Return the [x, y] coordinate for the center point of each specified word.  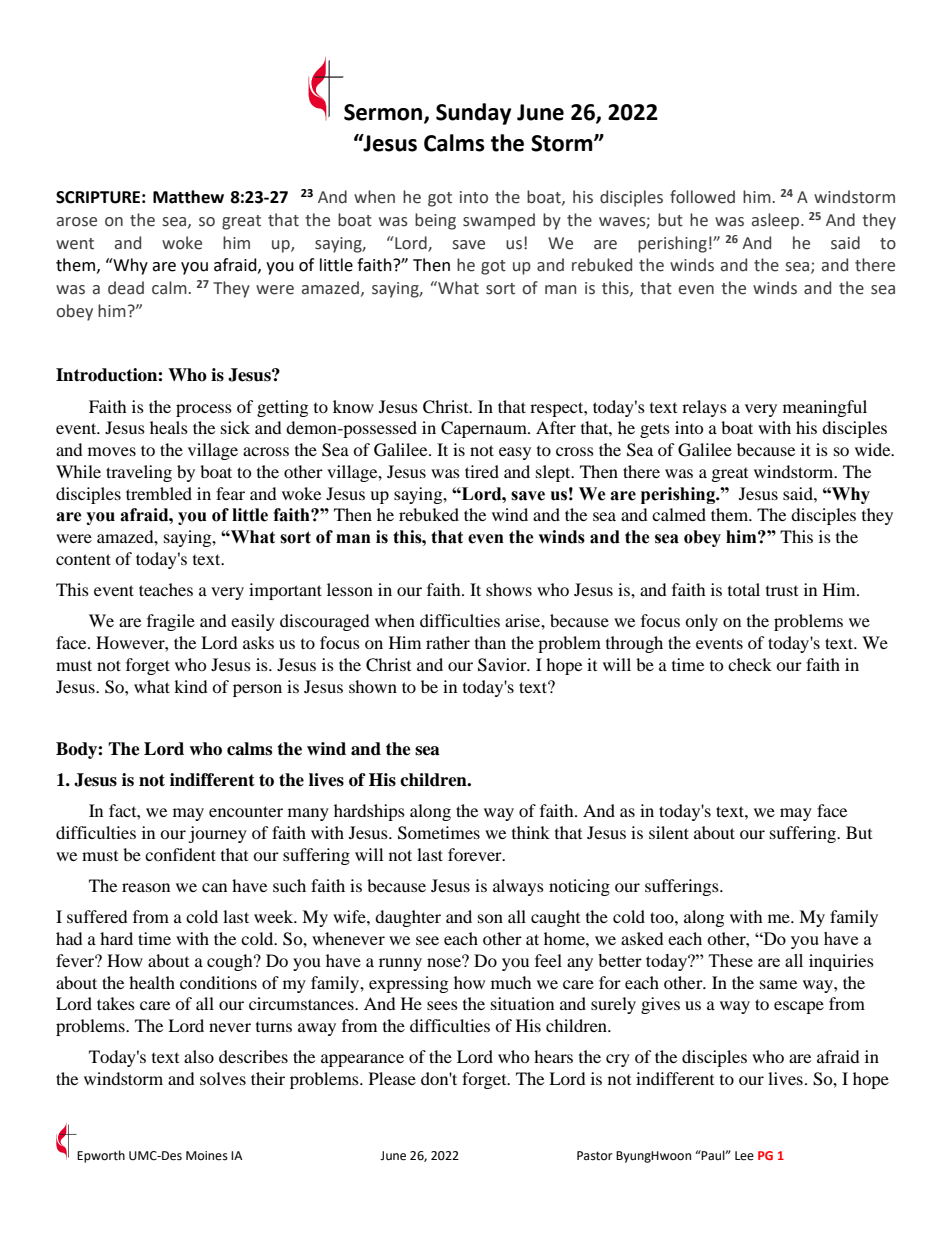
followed [702, 197]
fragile [171, 622]
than [490, 642]
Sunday [473, 114]
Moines [207, 1156]
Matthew [188, 197]
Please [392, 1078]
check [750, 664]
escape [799, 1007]
